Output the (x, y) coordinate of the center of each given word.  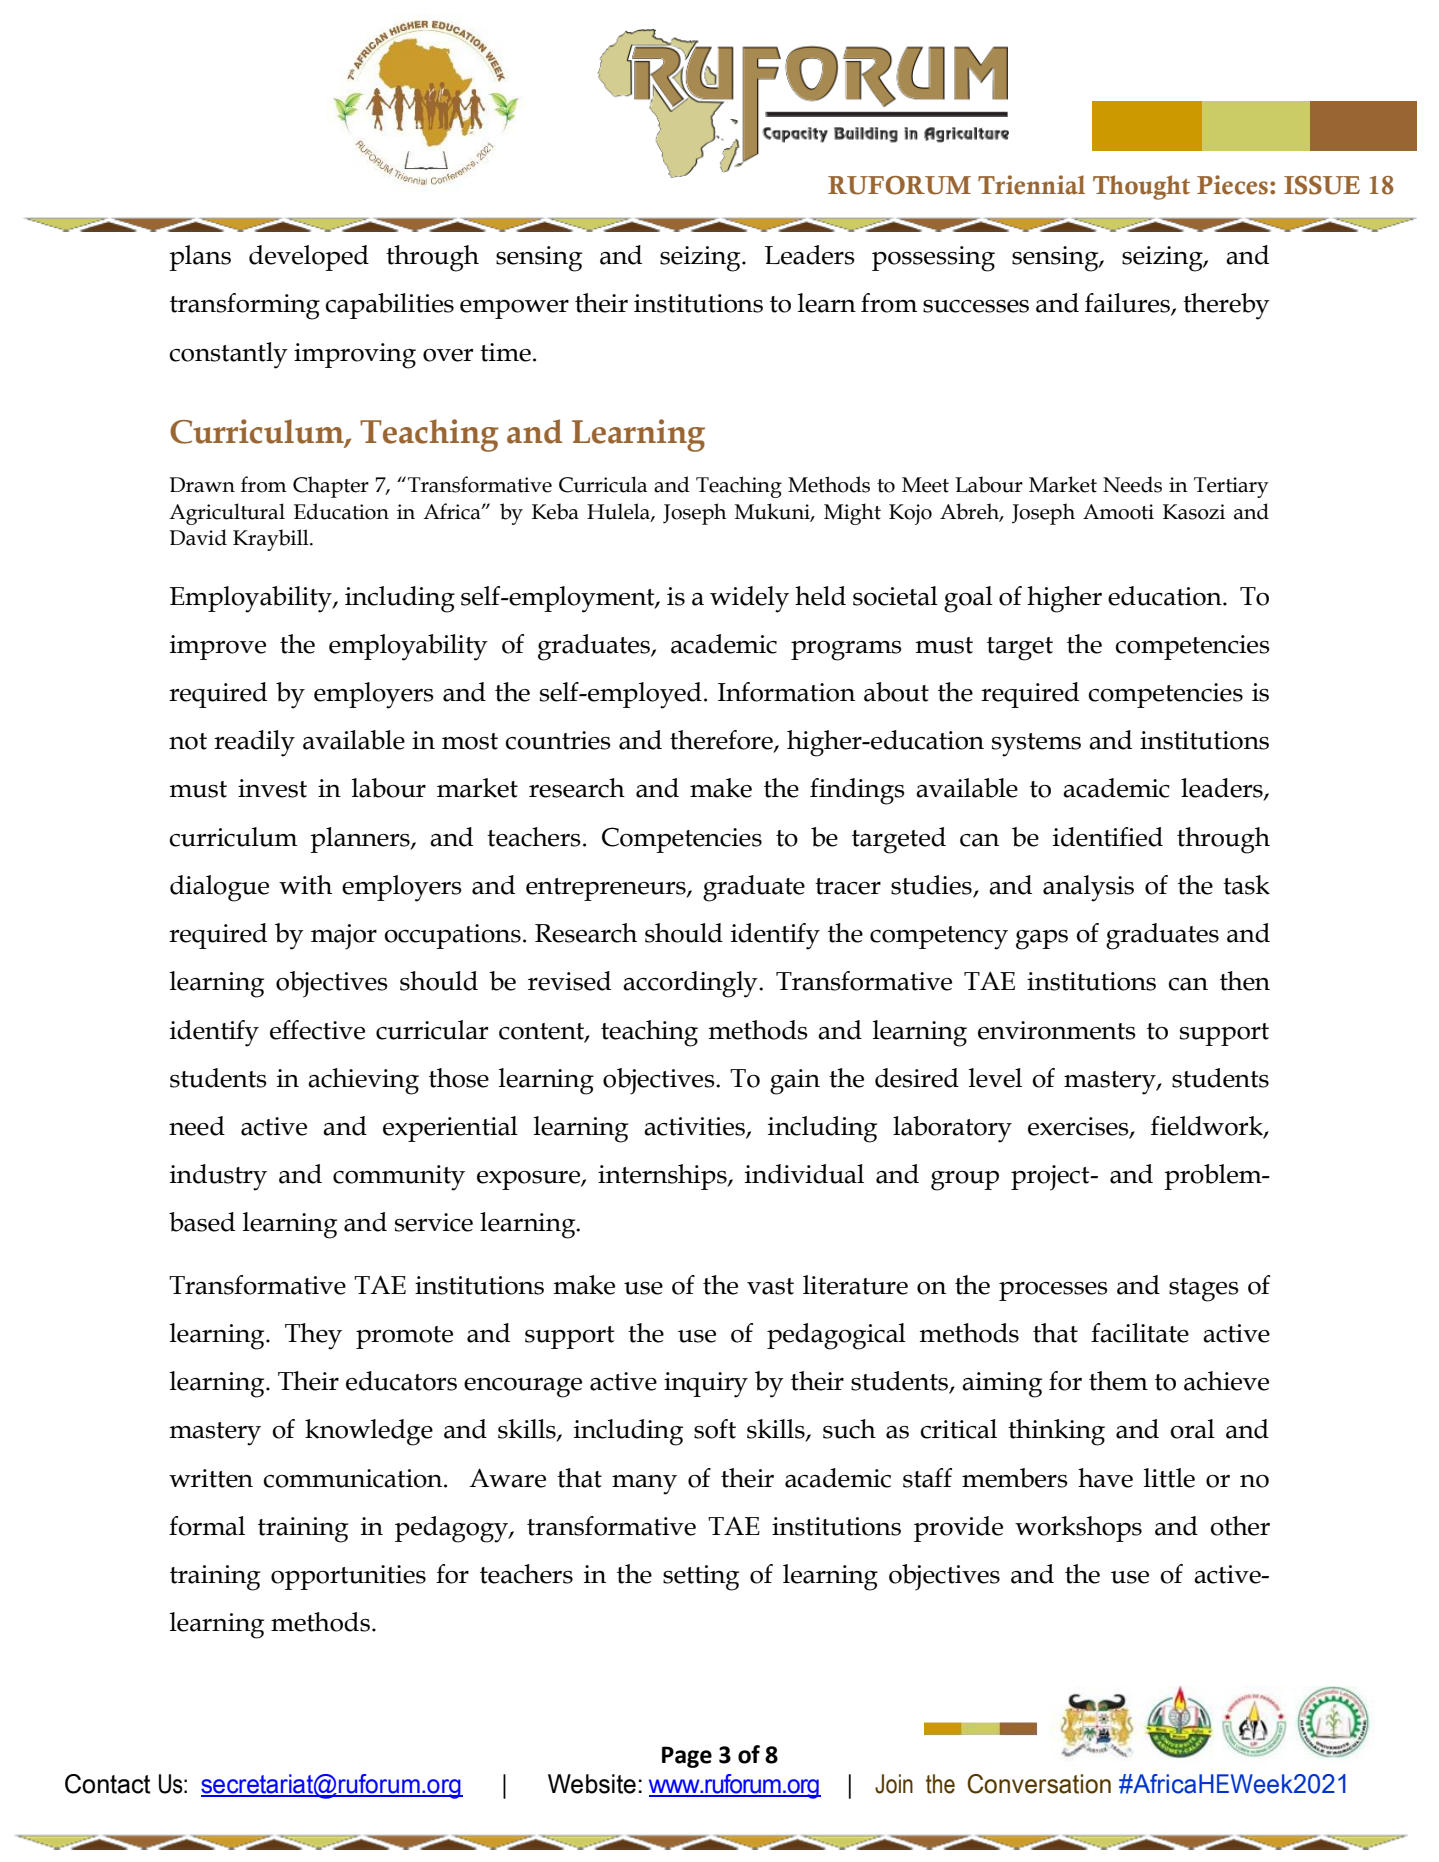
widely (749, 599)
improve (218, 647)
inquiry (706, 1385)
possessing (933, 259)
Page (687, 1757)
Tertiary (1231, 487)
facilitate (1140, 1333)
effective (317, 1030)
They (313, 1336)
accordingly (691, 984)
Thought (1141, 187)
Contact (107, 1784)
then (1245, 981)
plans (200, 258)
